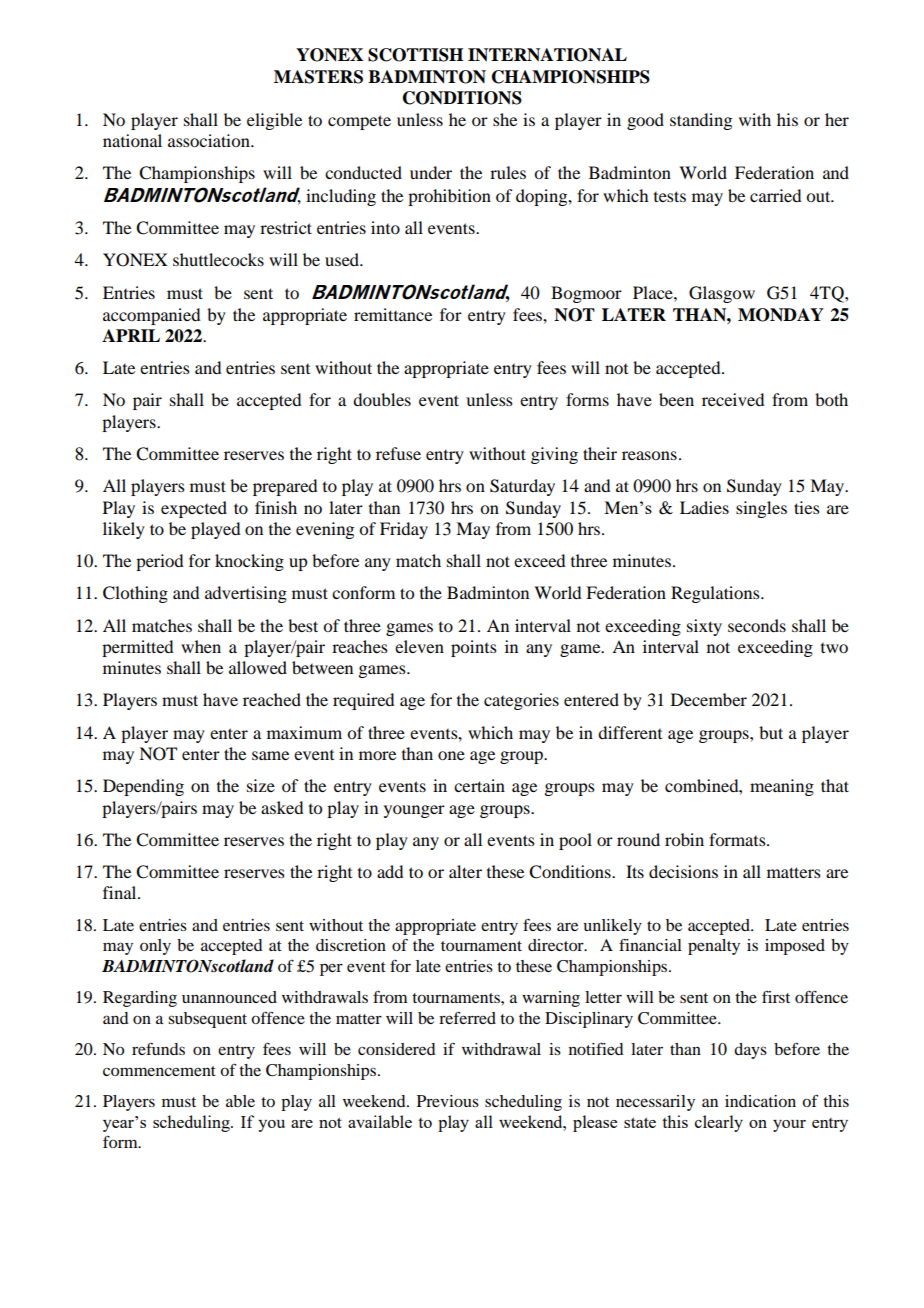 Image resolution: width=924 pixels, height=1308 pixels. What do you see at coordinates (159, 1071) in the screenshot?
I see `commencement` at bounding box center [159, 1071].
